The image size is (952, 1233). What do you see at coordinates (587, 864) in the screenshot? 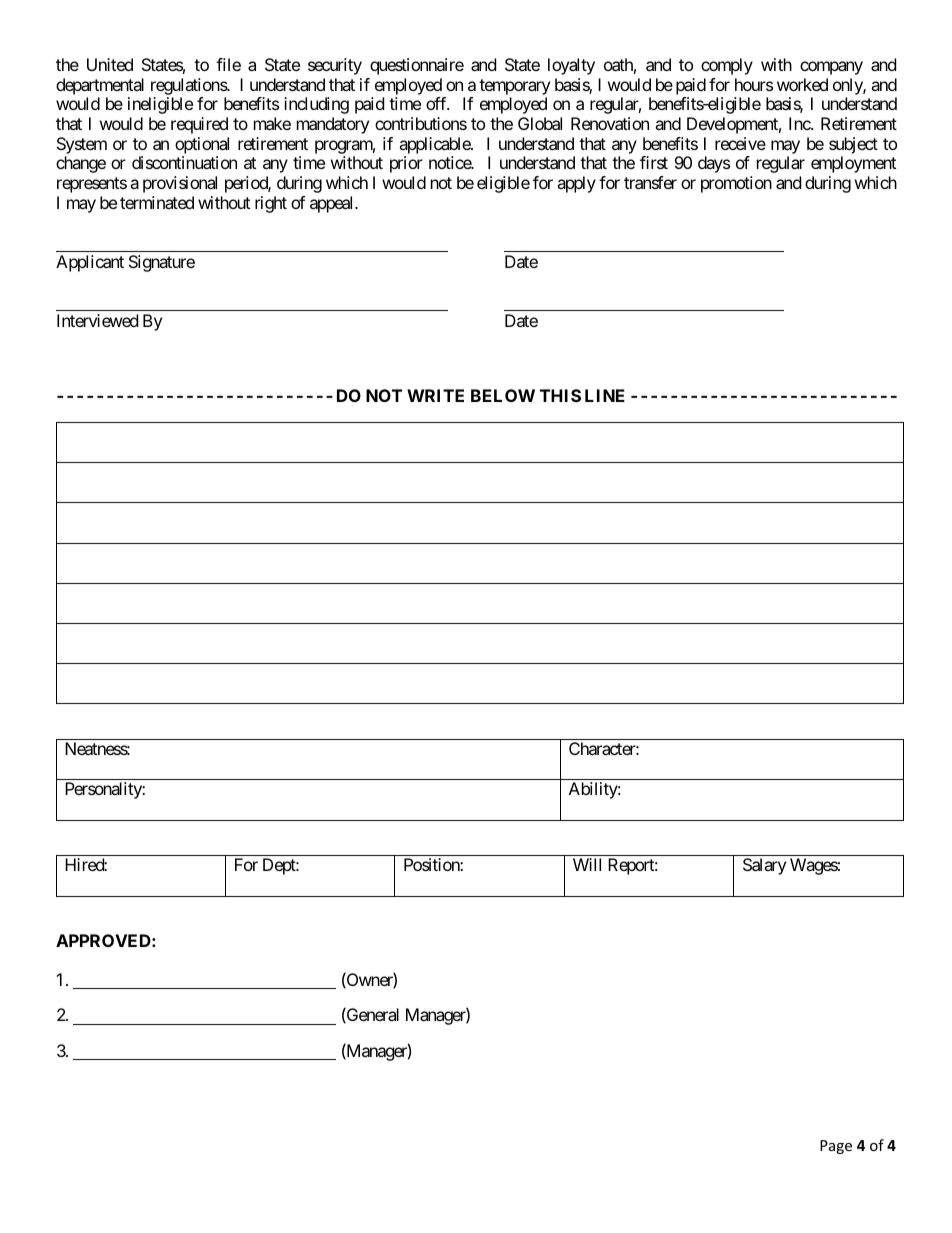
I see `Will` at bounding box center [587, 864].
